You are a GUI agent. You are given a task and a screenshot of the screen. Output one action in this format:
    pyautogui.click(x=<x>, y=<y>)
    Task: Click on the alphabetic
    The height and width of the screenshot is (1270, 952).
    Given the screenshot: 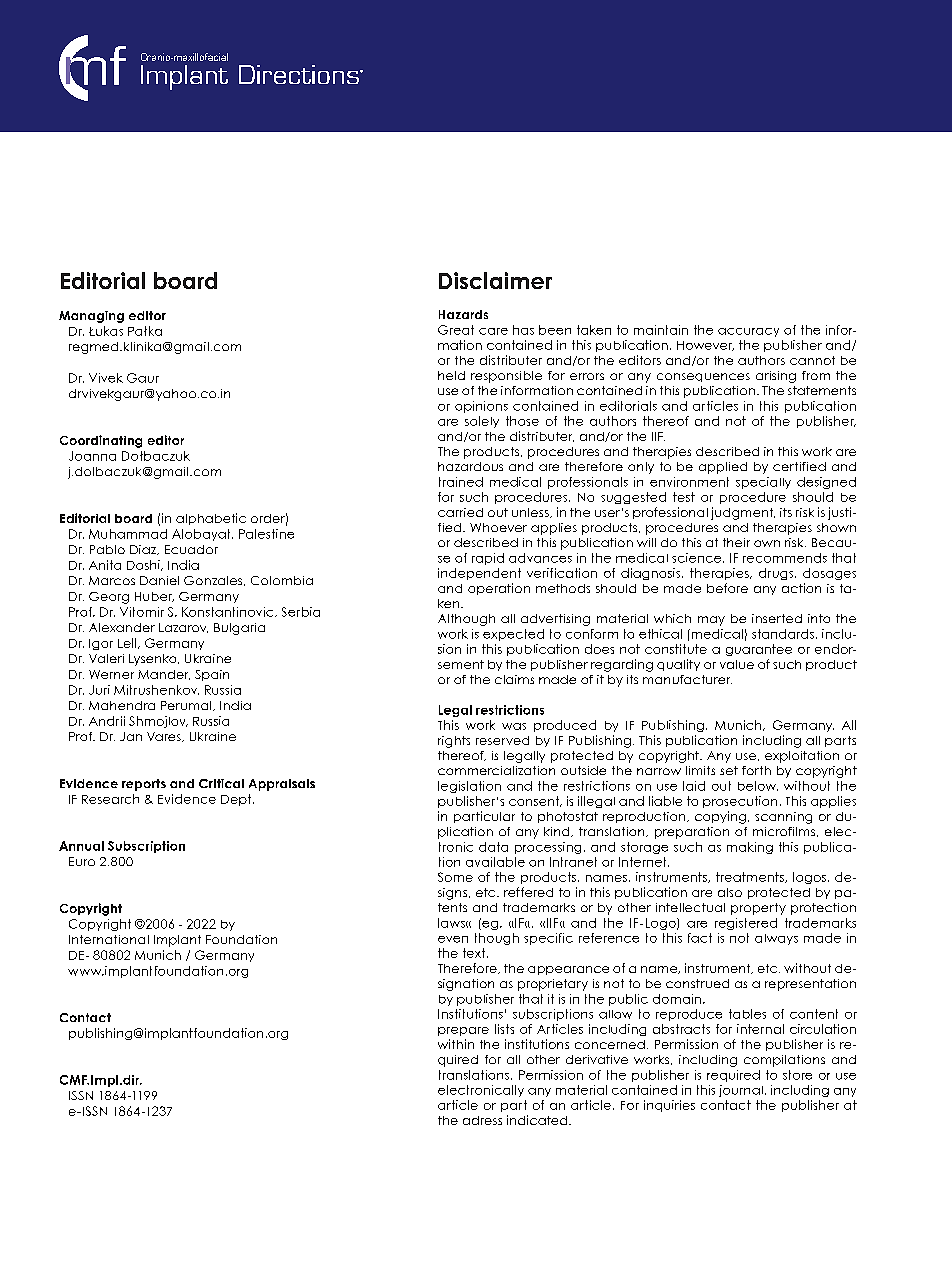 What is the action you would take?
    pyautogui.click(x=211, y=519)
